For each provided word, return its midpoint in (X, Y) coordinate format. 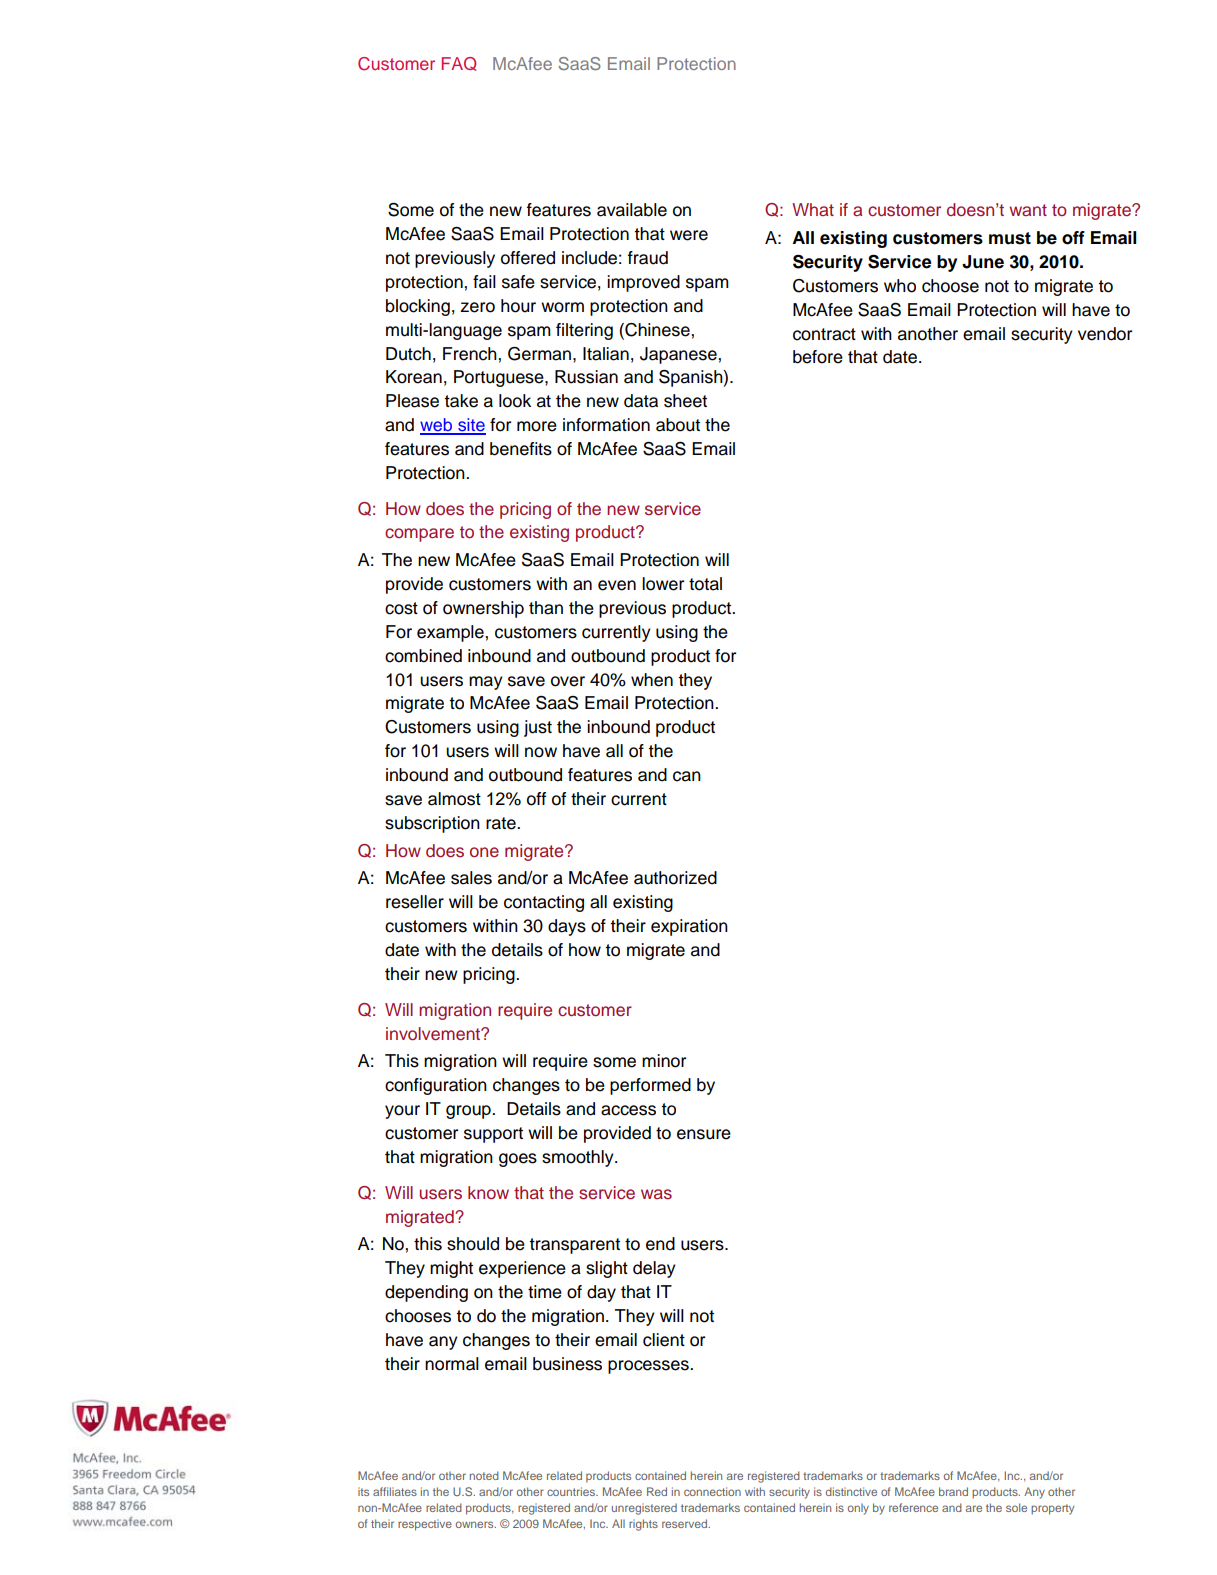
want (1028, 210)
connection (712, 1491)
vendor (1105, 334)
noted (484, 1475)
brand (953, 1491)
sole (1016, 1507)
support (493, 1135)
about (678, 425)
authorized (675, 878)
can (687, 776)
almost (454, 799)
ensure (704, 1134)
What (813, 209)
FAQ (459, 64)
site (471, 426)
